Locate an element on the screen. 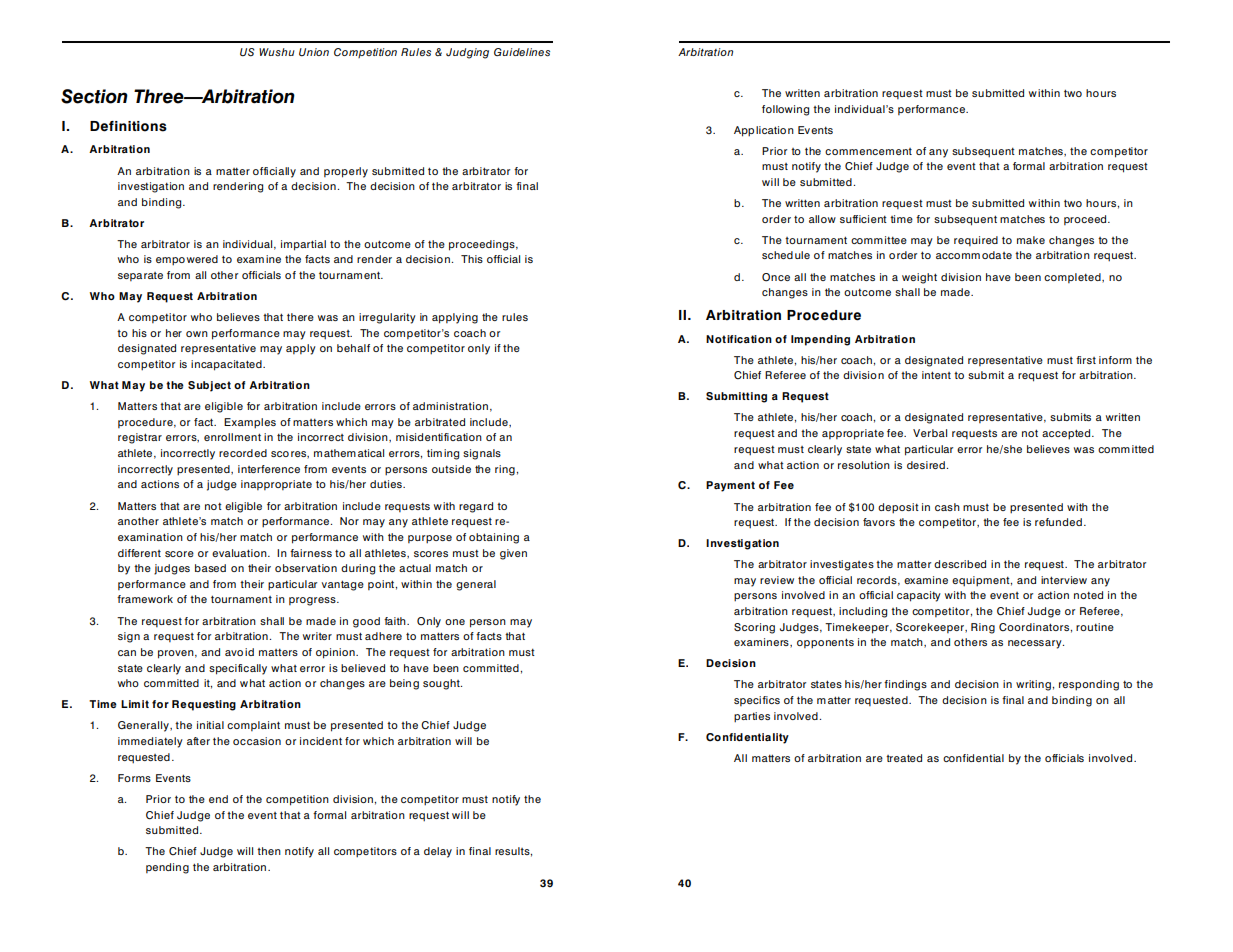  required is located at coordinates (976, 241).
